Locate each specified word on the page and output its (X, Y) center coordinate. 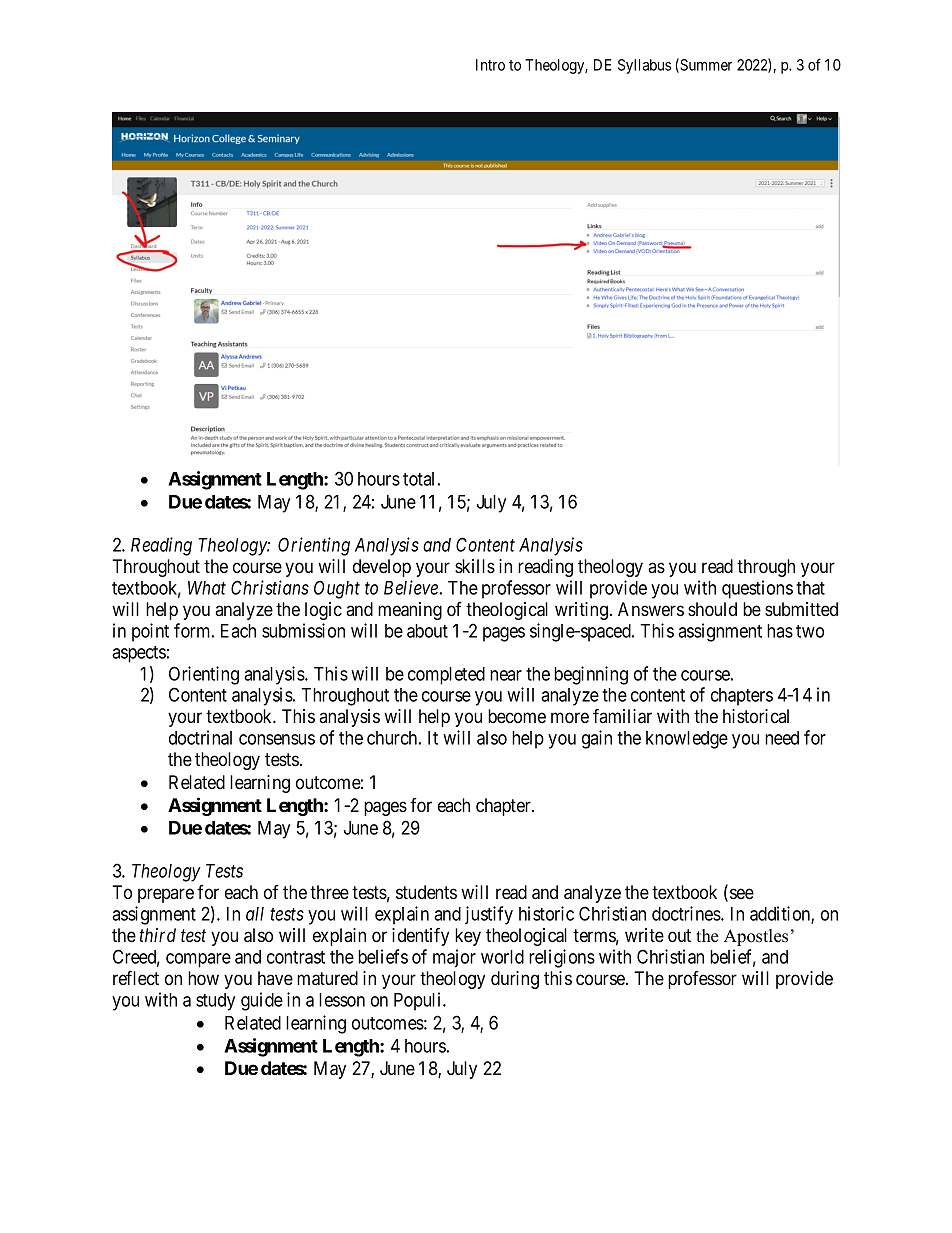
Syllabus (644, 66)
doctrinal (200, 737)
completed (446, 676)
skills (475, 566)
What (207, 588)
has (780, 631)
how (203, 978)
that (810, 588)
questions (757, 589)
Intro (490, 65)
